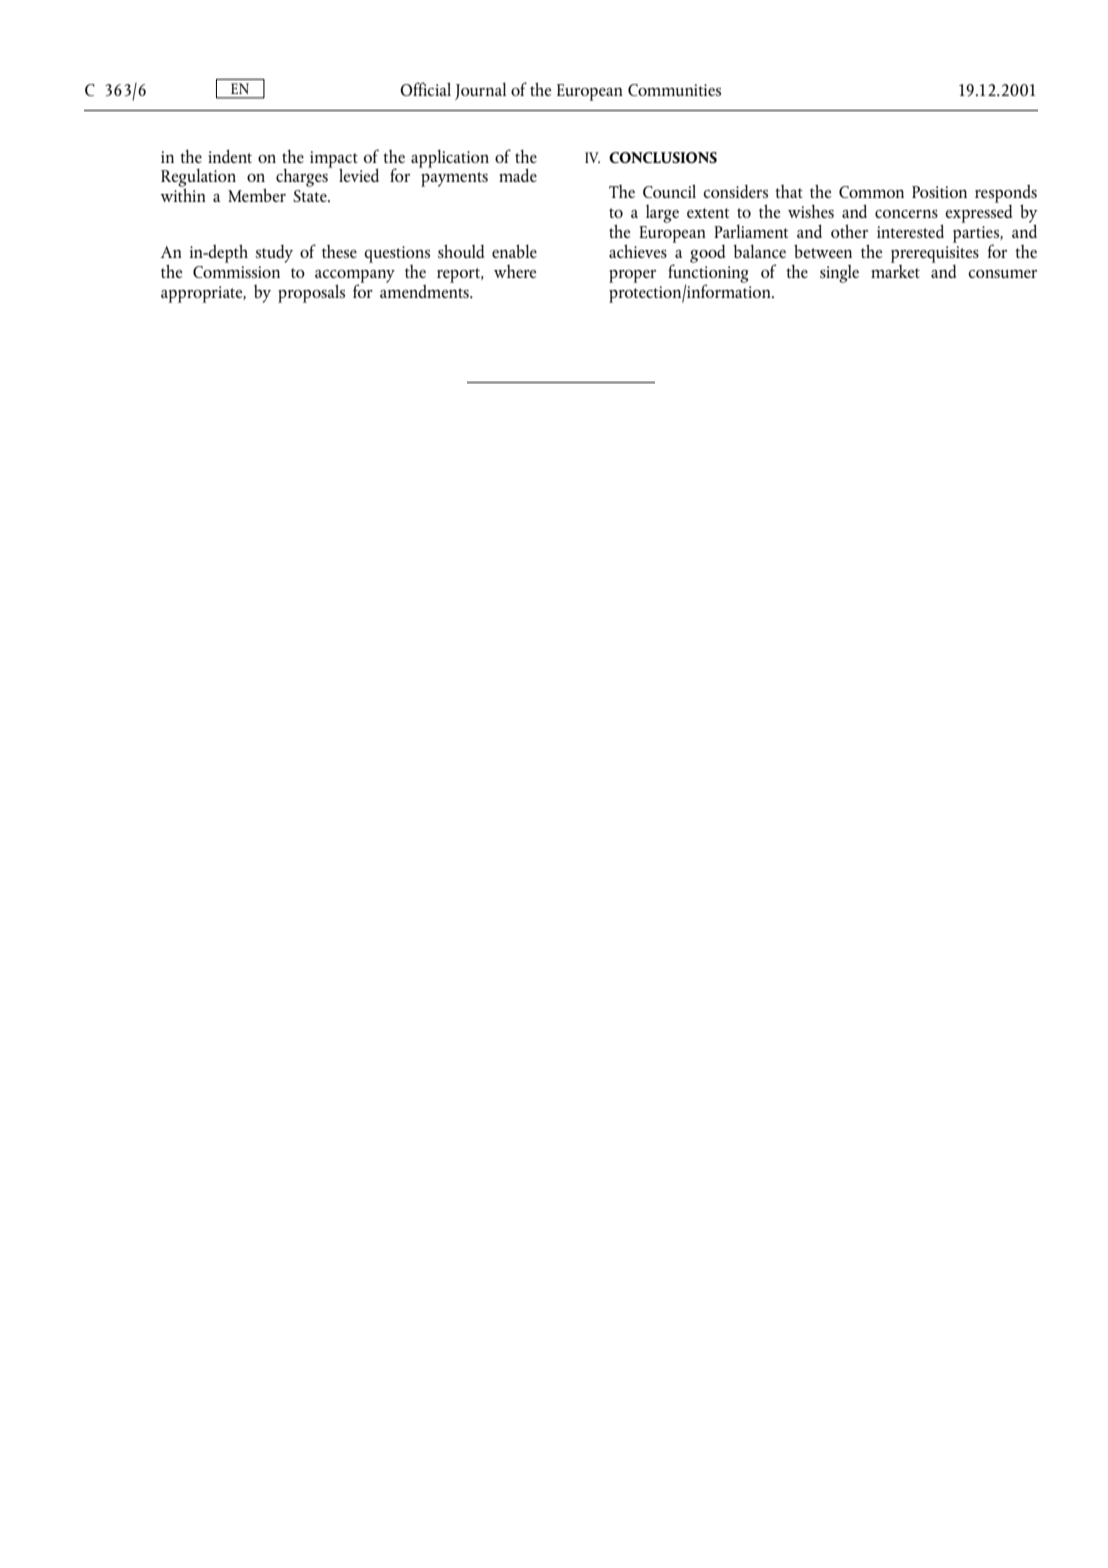 This image has height=1568, width=1108. Describe the element at coordinates (871, 192) in the image. I see `Common` at that location.
